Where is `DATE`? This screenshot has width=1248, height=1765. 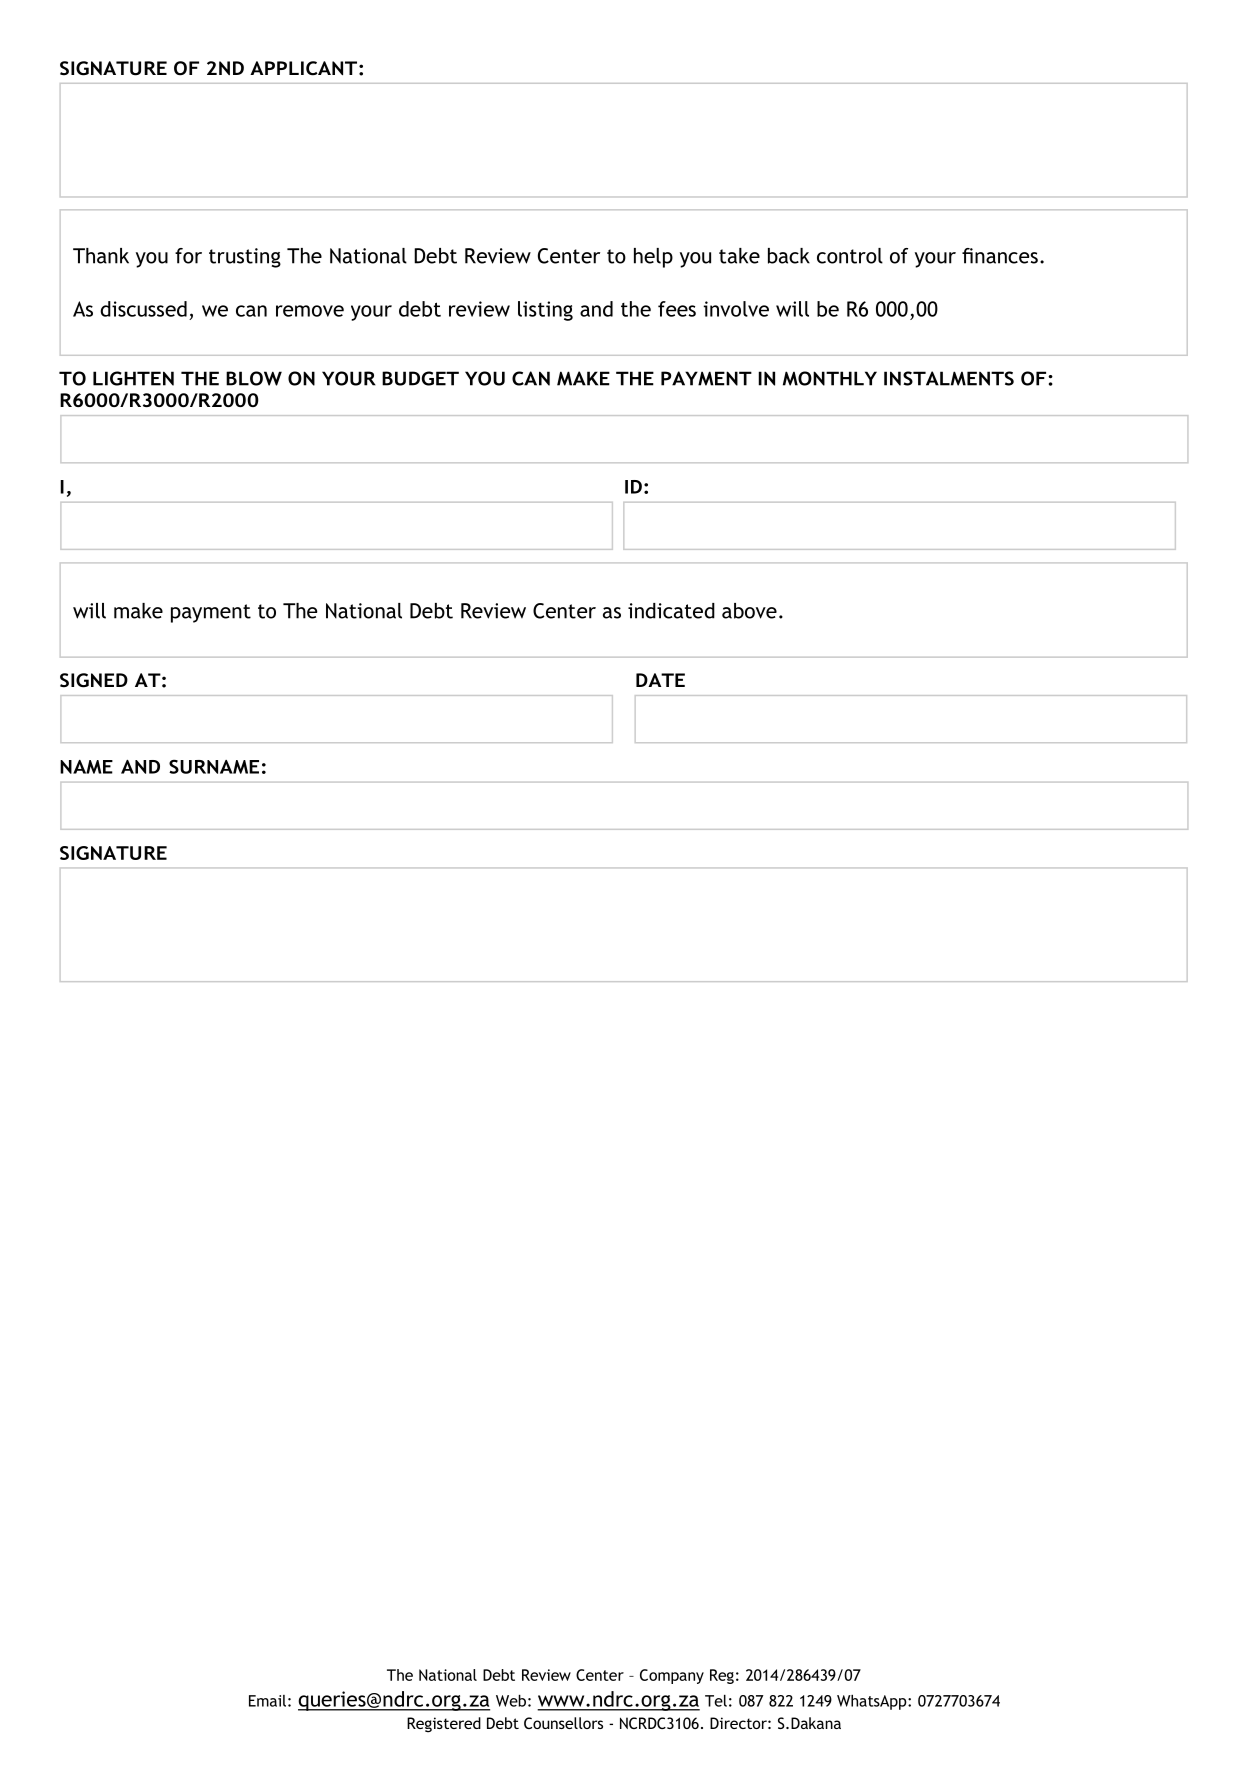
DATE is located at coordinates (660, 680).
